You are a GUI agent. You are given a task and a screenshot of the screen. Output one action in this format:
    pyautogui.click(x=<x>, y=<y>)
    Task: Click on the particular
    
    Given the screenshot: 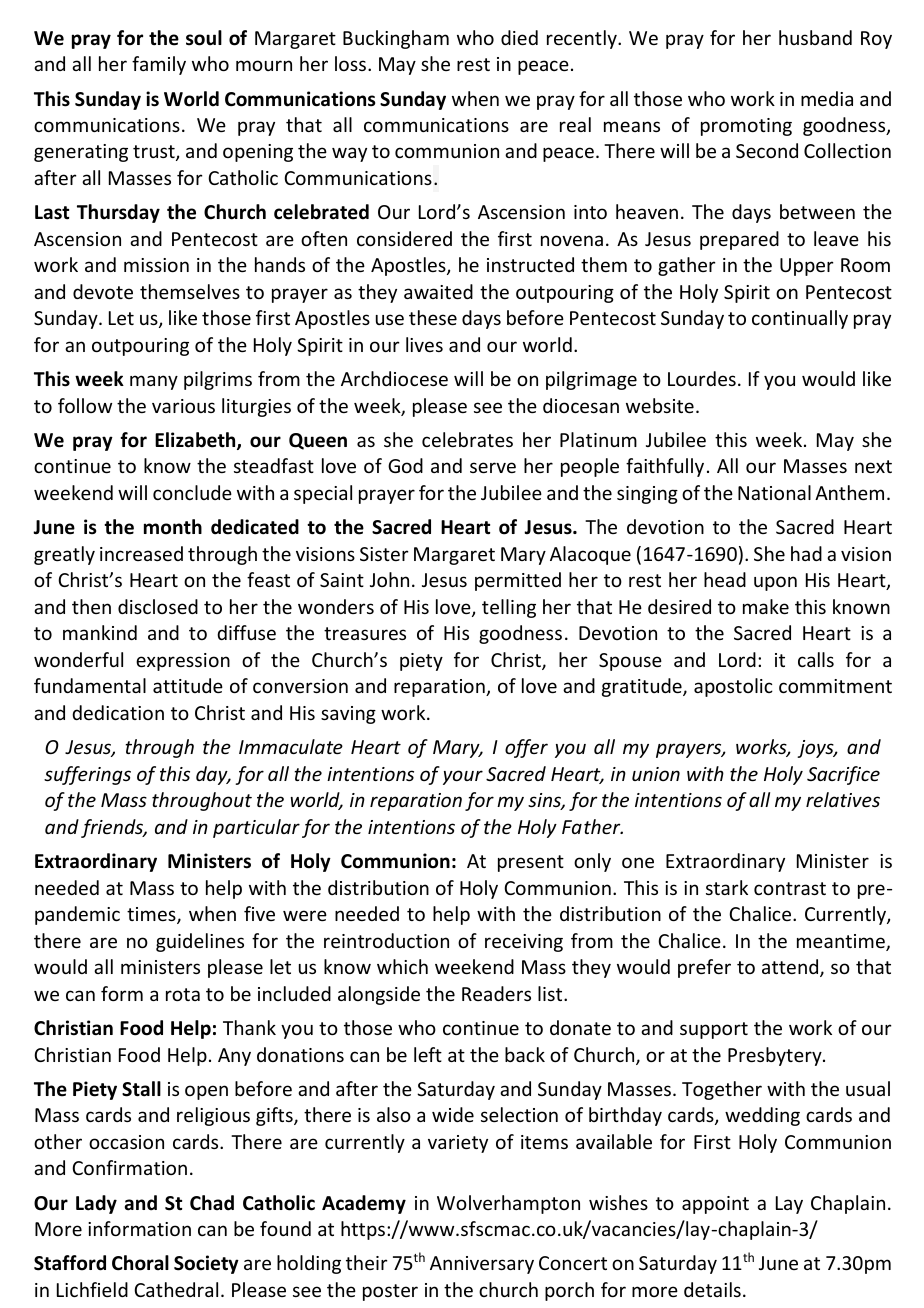 What is the action you would take?
    pyautogui.click(x=256, y=828)
